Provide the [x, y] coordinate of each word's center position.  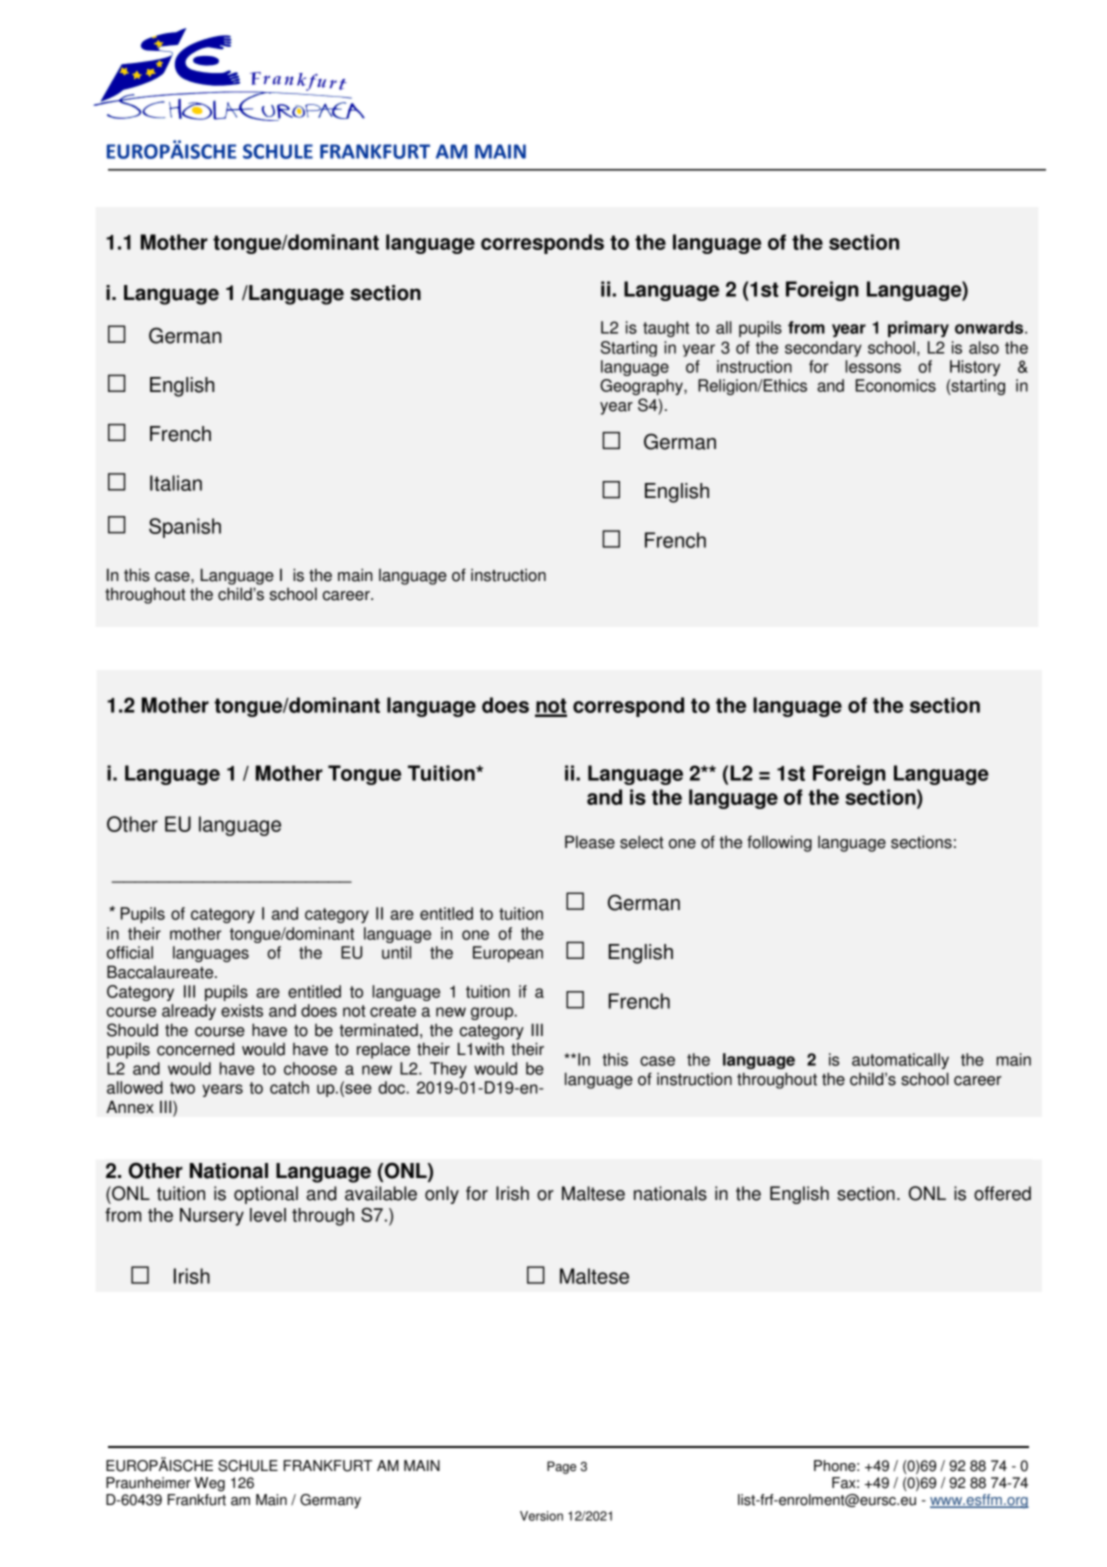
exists [242, 1010]
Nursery [212, 1217]
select [642, 842]
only [442, 1195]
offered [1002, 1193]
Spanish [185, 528]
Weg [209, 1484]
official [130, 952]
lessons [873, 366]
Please [590, 842]
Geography [642, 387]
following [779, 843]
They [448, 1070]
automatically [900, 1061]
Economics [896, 385]
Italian [176, 483]
